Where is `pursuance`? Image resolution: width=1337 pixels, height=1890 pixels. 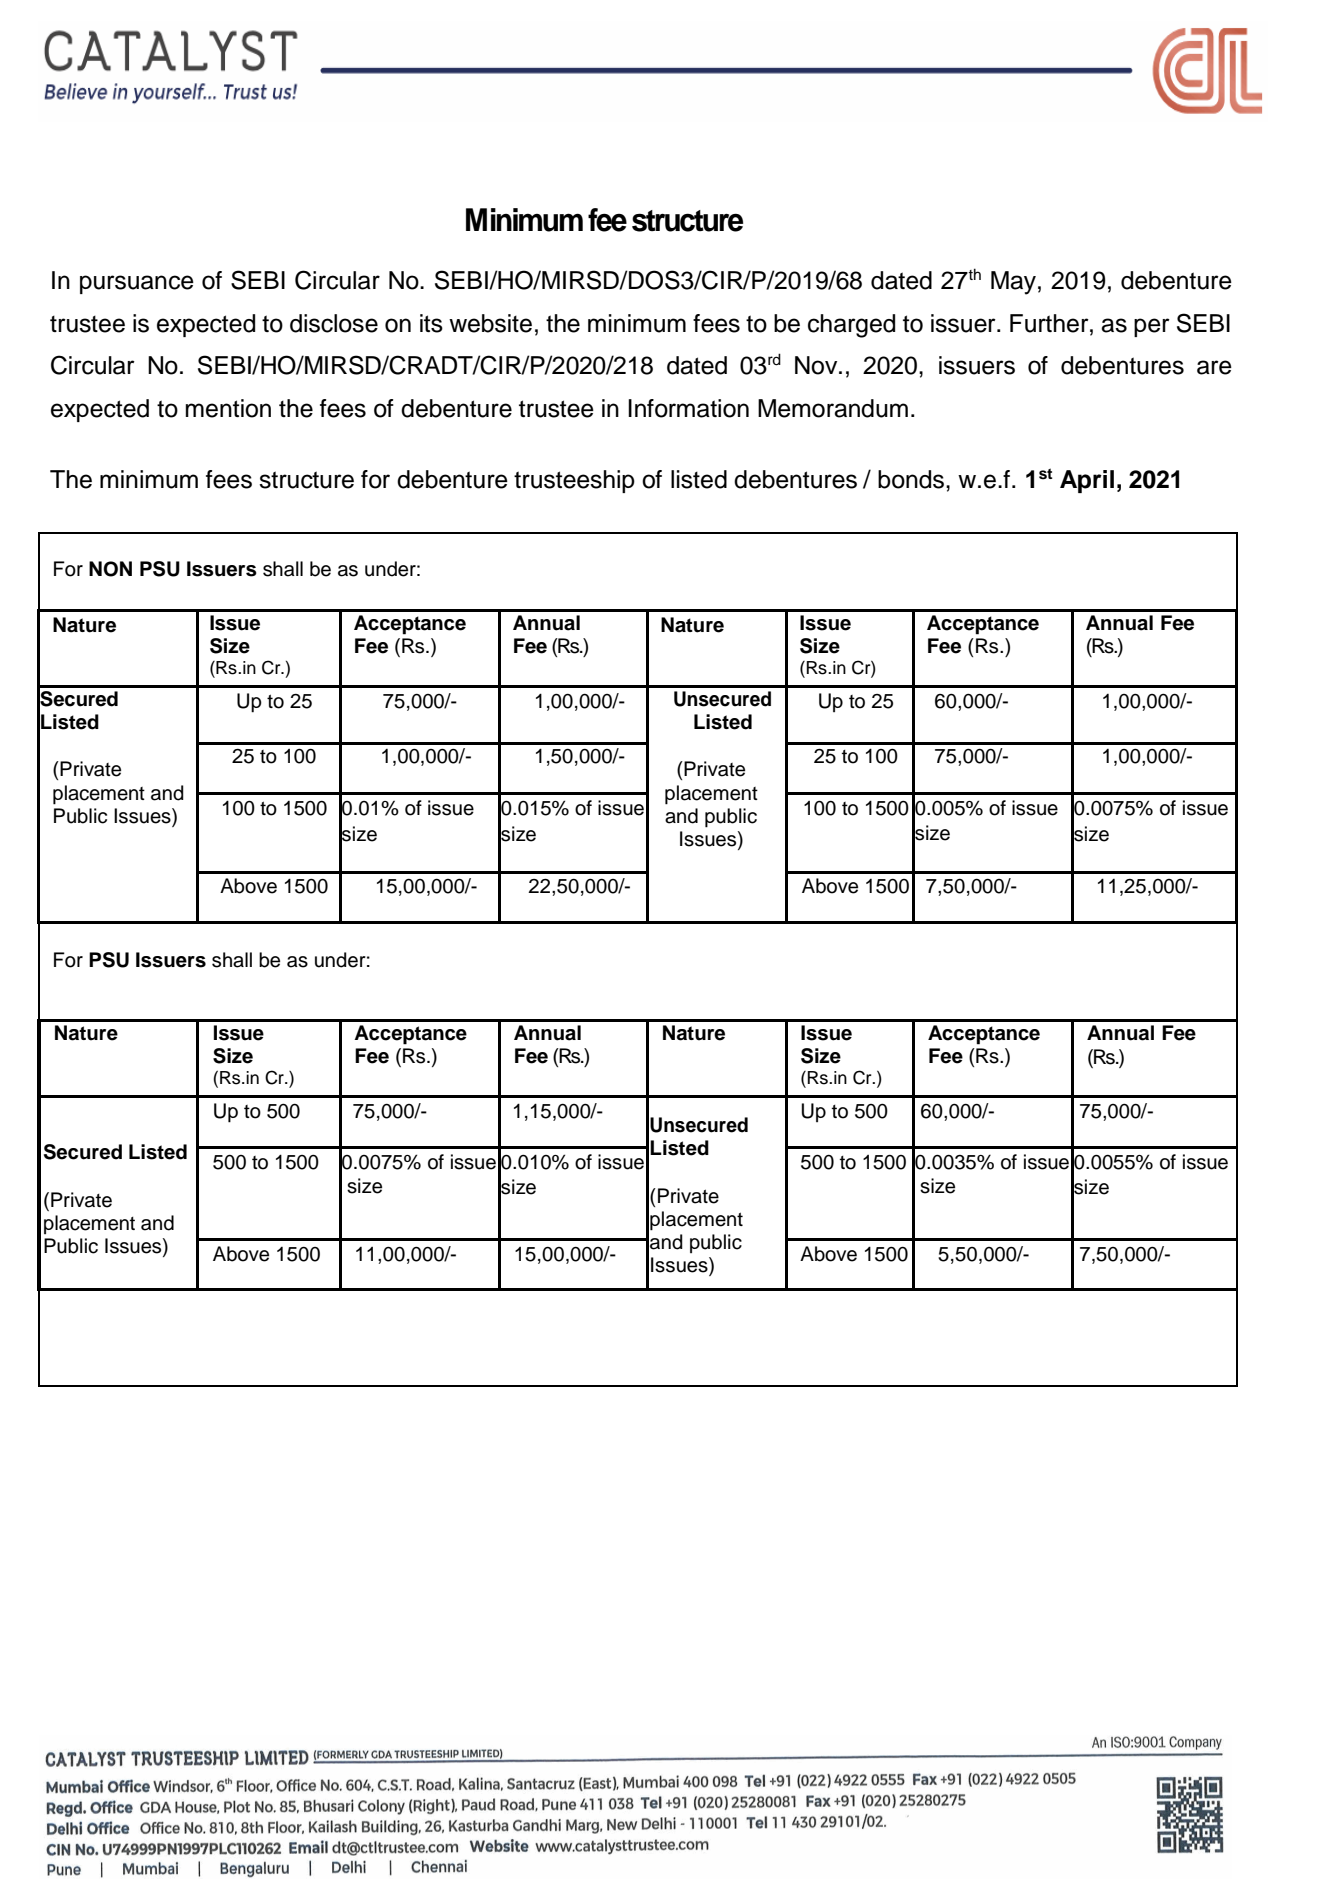 pursuance is located at coordinates (137, 284).
